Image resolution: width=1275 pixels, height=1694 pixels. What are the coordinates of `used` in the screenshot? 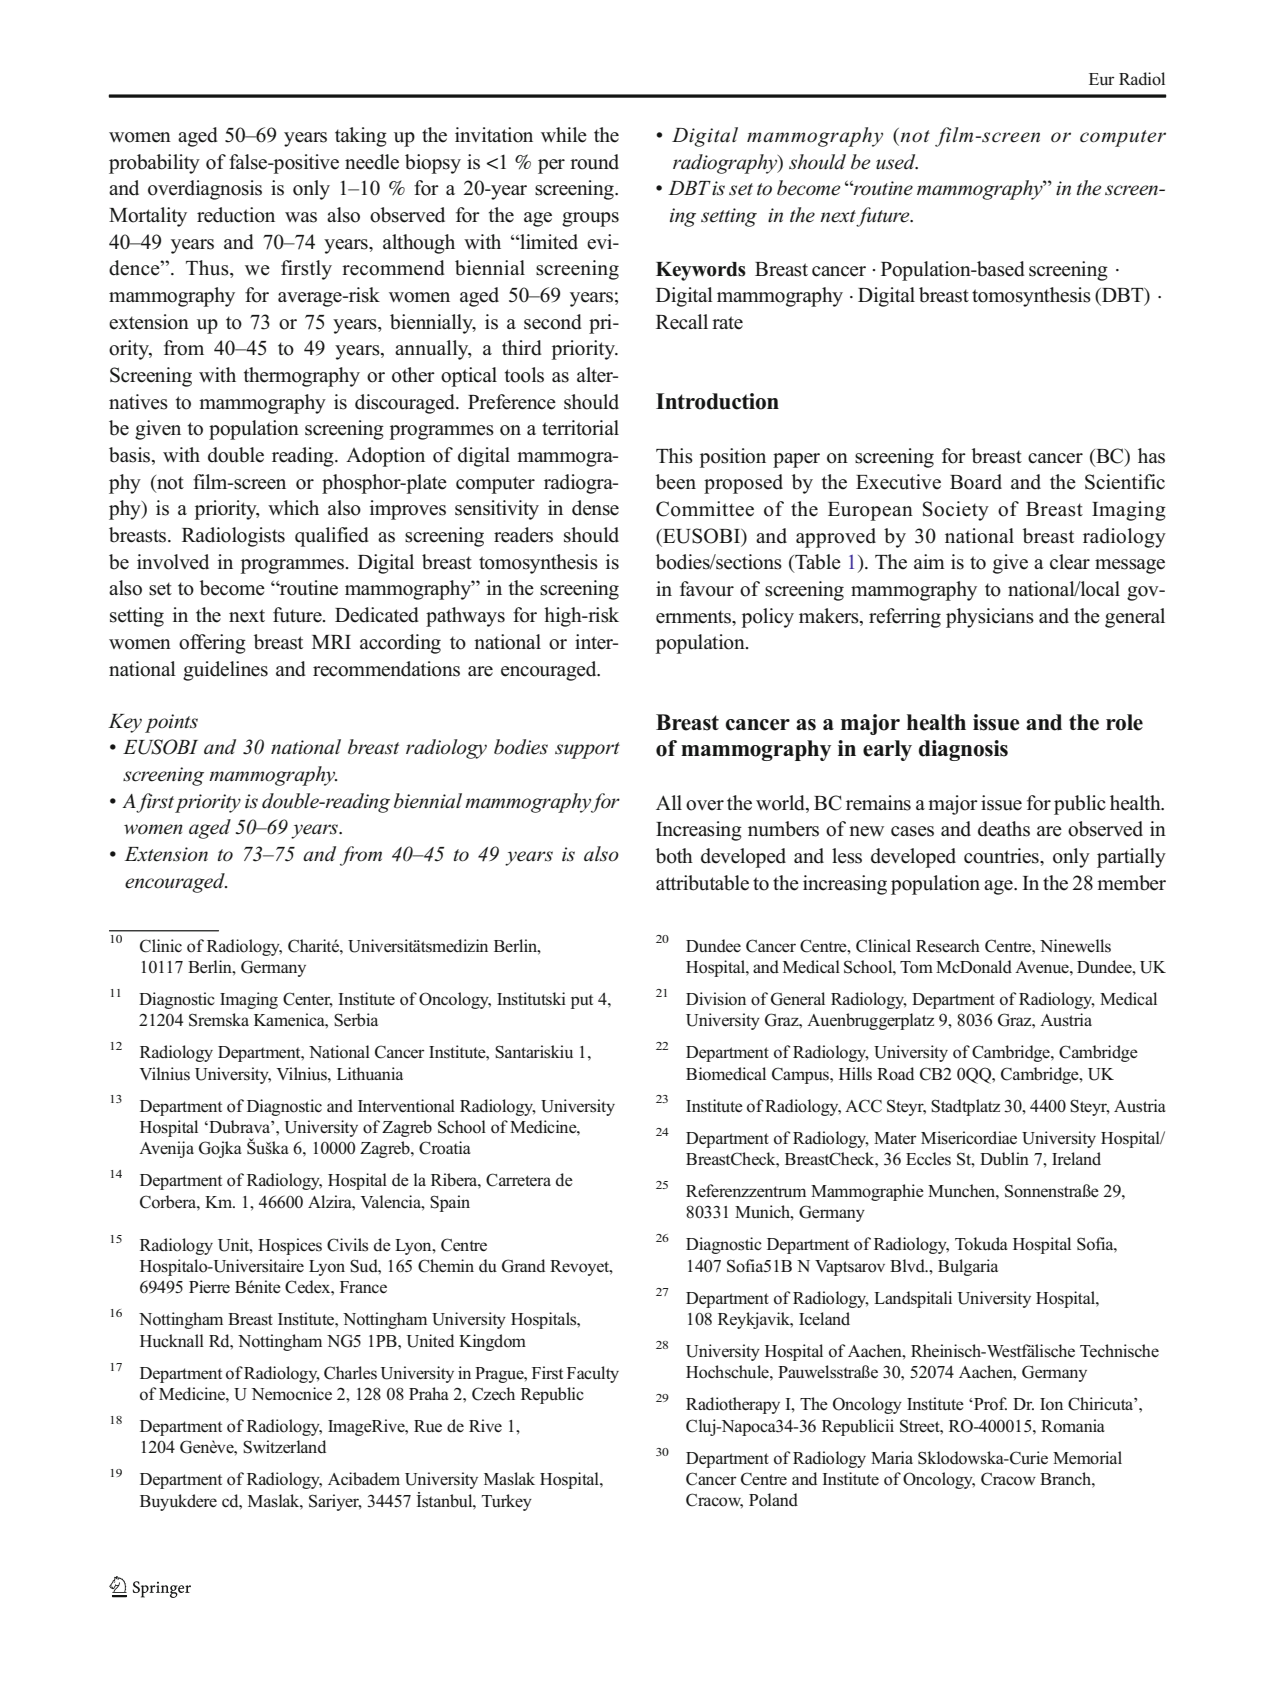 It's located at (897, 162).
